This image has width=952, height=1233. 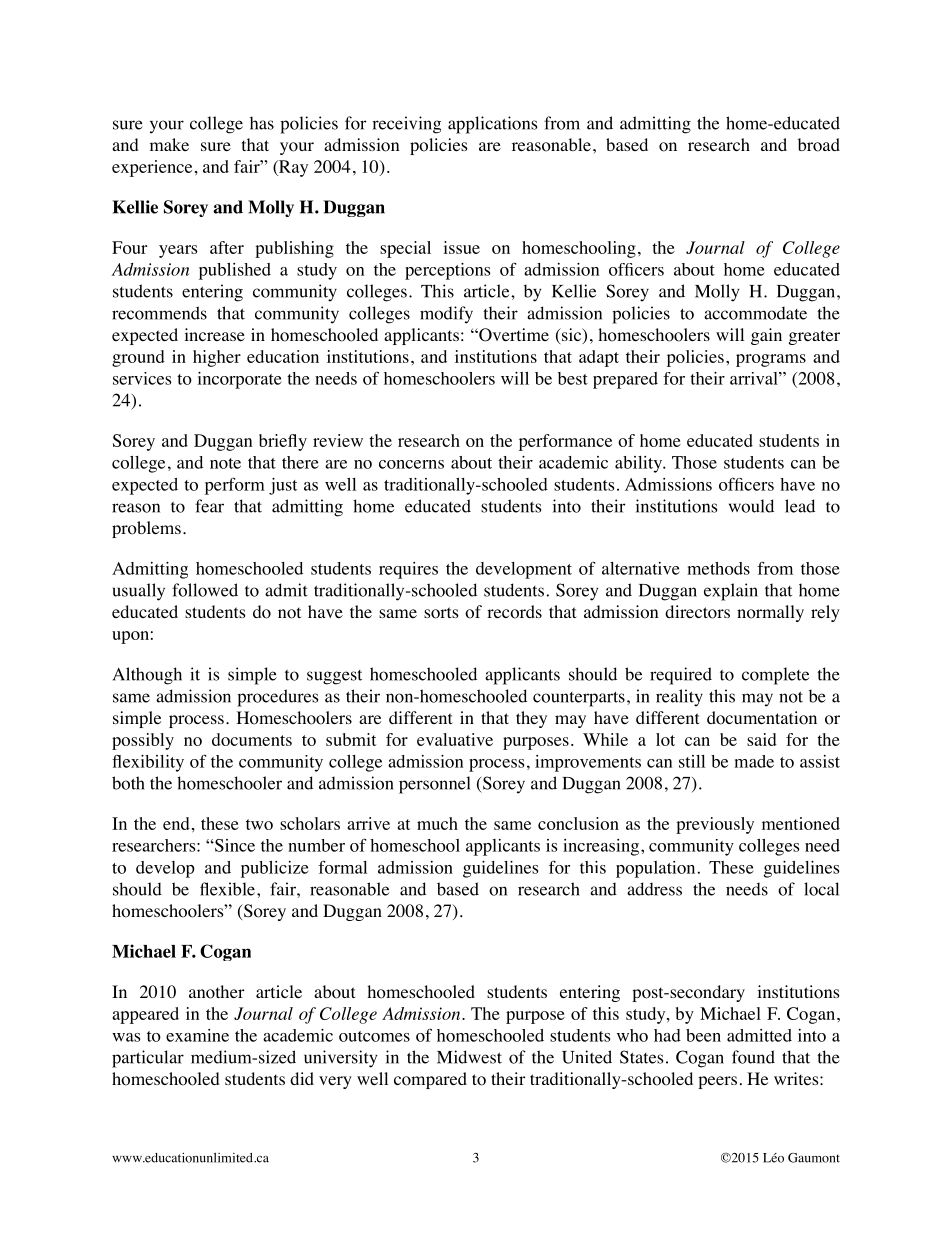 I want to click on explain, so click(x=731, y=592).
